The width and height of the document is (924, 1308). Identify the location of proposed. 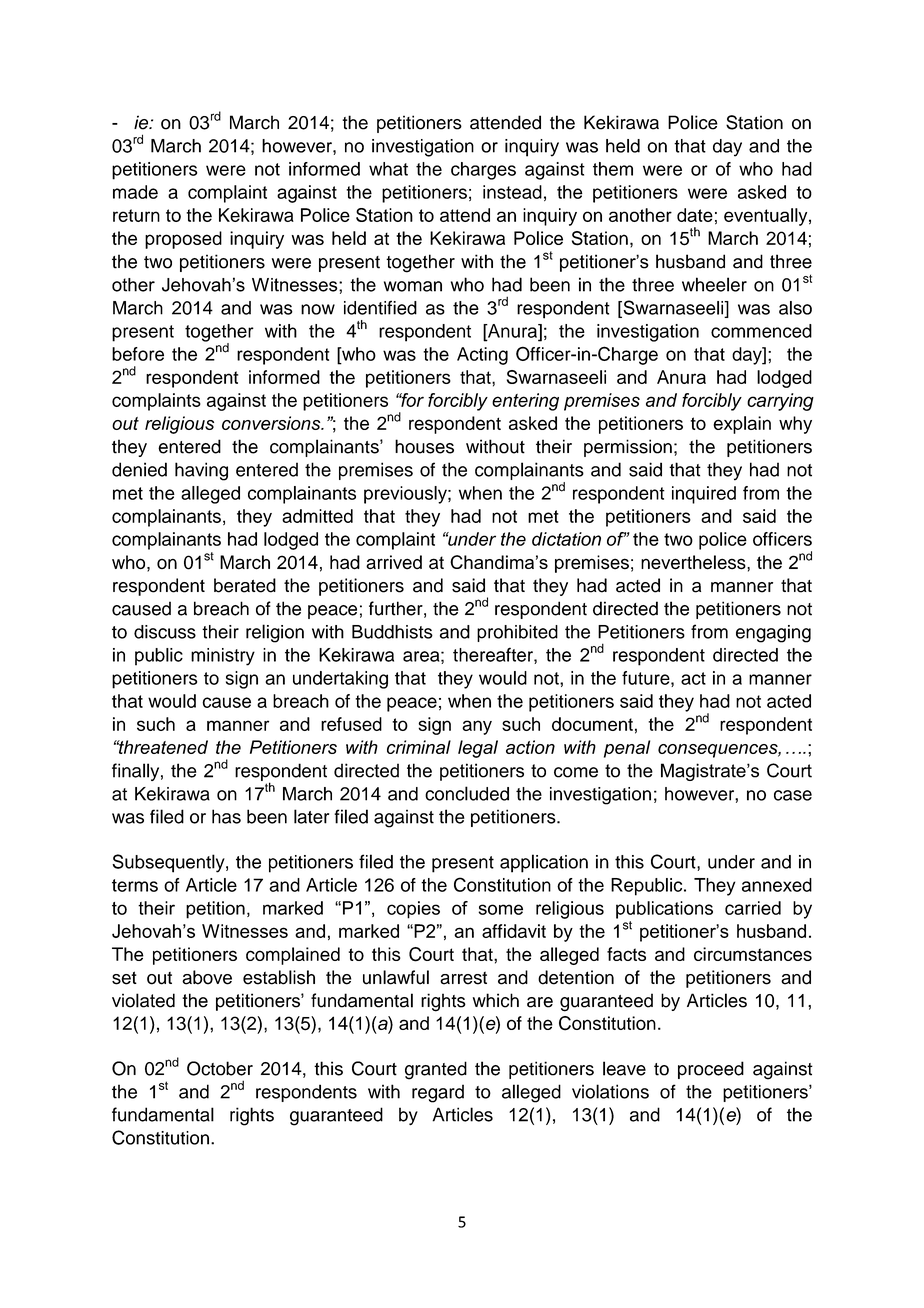
(183, 240).
